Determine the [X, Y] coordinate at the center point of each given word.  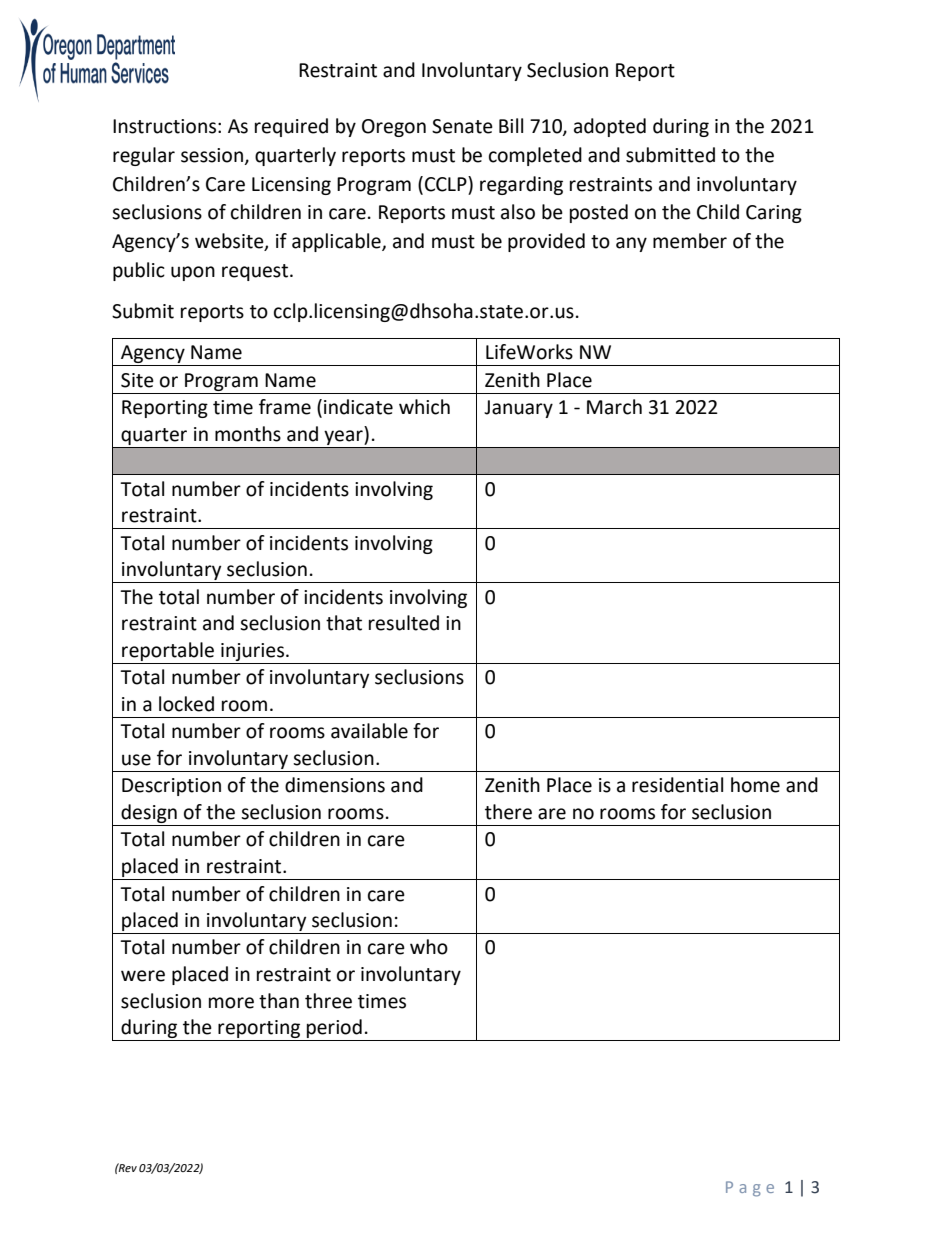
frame [285, 407]
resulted [404, 623]
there [508, 812]
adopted [610, 127]
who [429, 947]
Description [171, 787]
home [755, 785]
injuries [252, 652]
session [213, 156]
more [231, 1003]
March [614, 407]
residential [677, 785]
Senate [462, 126]
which [424, 407]
